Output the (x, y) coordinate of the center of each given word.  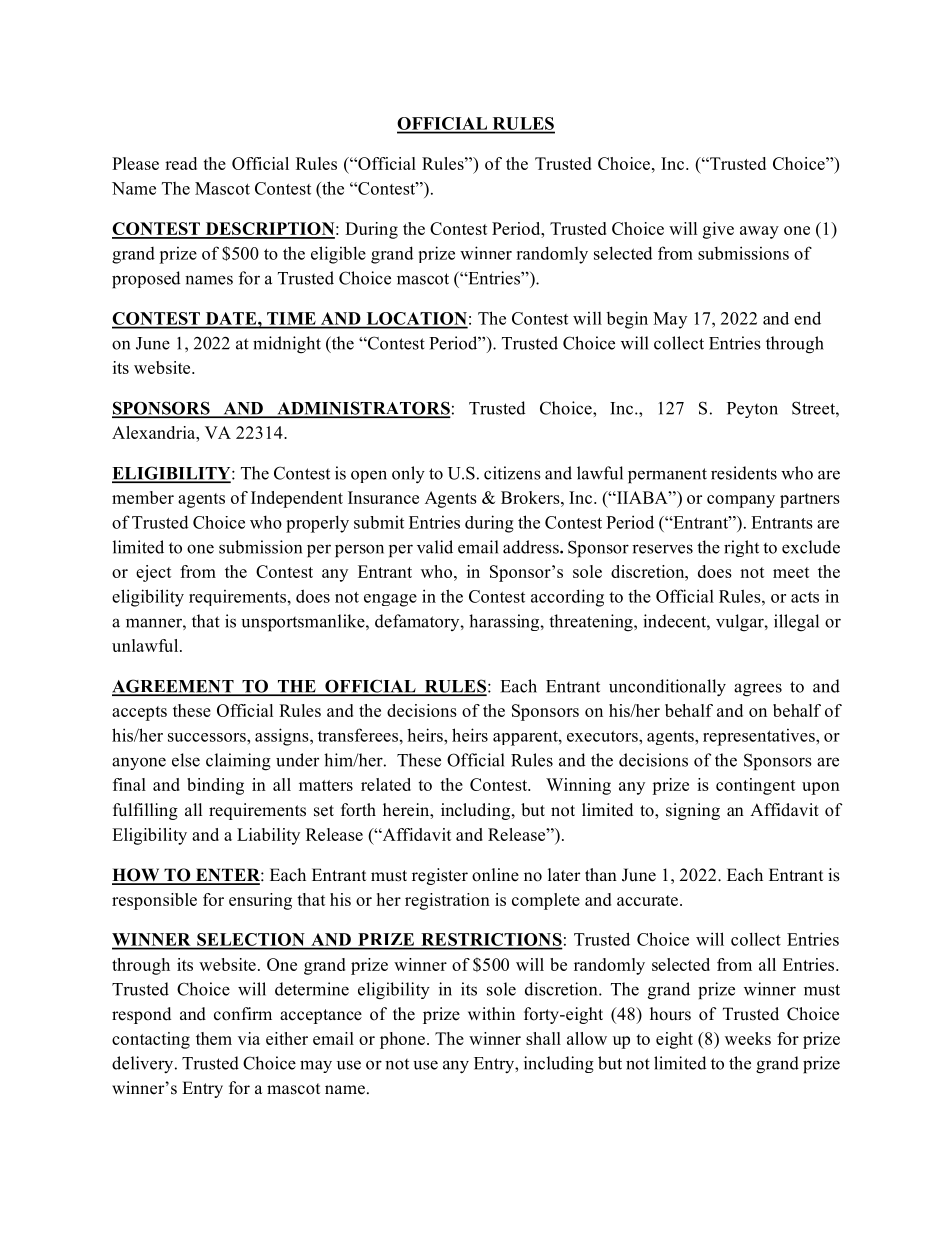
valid (435, 547)
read (181, 163)
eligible (338, 255)
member (143, 497)
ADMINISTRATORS (362, 409)
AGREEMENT (174, 687)
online (495, 875)
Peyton (752, 410)
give (718, 230)
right (741, 548)
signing (693, 811)
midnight (287, 345)
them (214, 1038)
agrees (758, 690)
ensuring (260, 901)
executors (603, 736)
